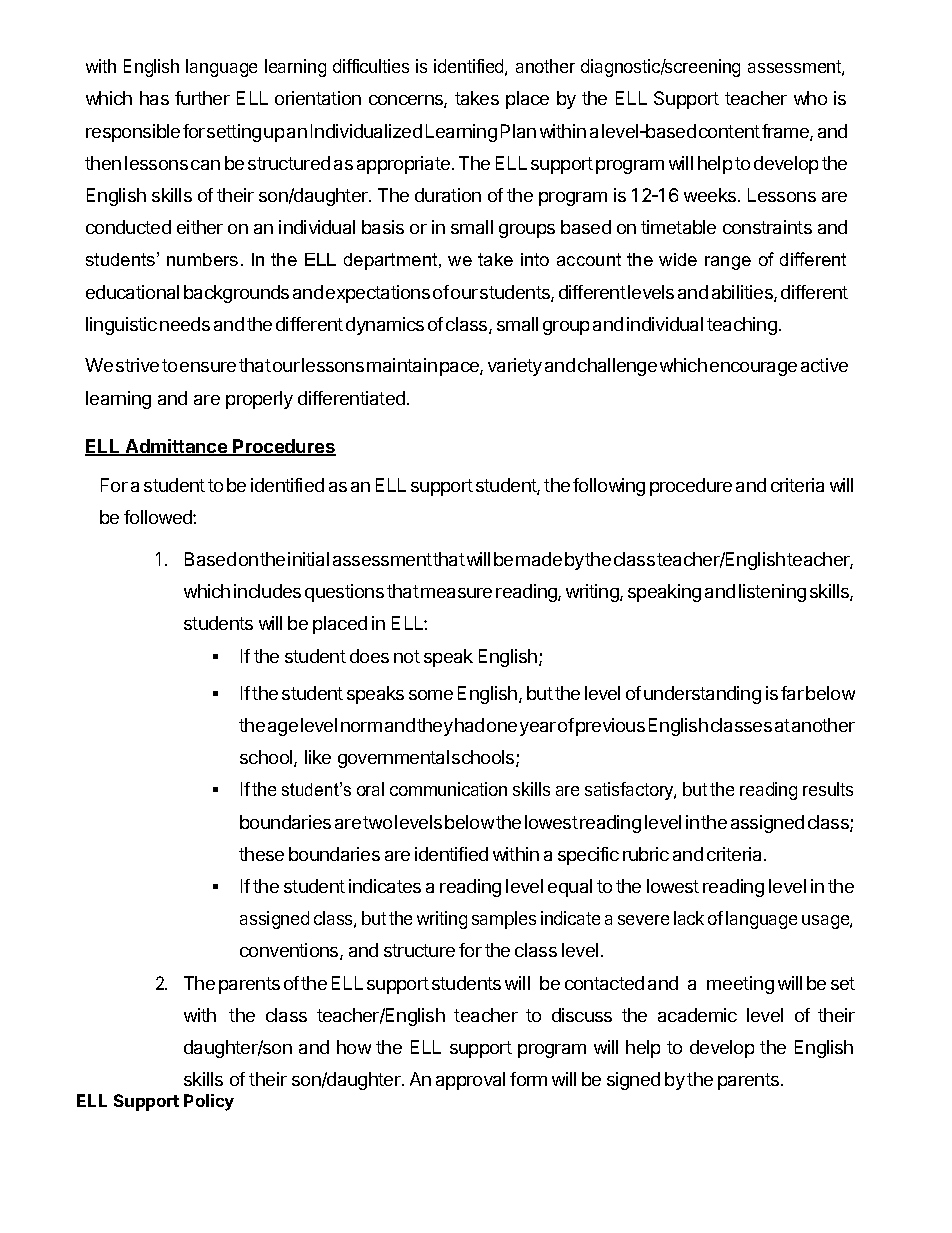 Image resolution: width=952 pixels, height=1233 pixels. Describe the element at coordinates (697, 1015) in the screenshot. I see `academic` at that location.
